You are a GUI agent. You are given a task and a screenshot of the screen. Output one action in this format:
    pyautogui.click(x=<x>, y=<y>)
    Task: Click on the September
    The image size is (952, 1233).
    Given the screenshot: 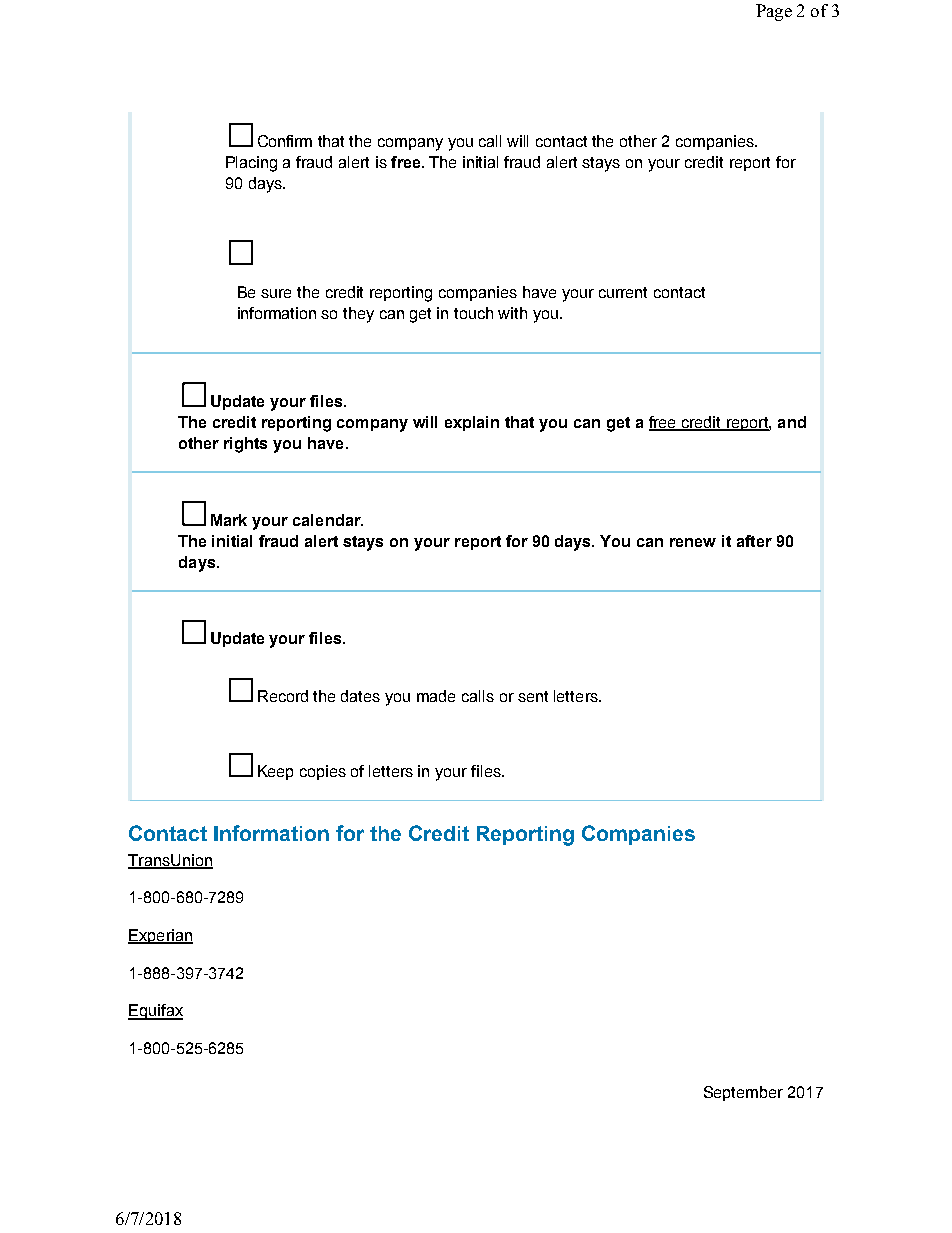 What is the action you would take?
    pyautogui.click(x=743, y=1093)
